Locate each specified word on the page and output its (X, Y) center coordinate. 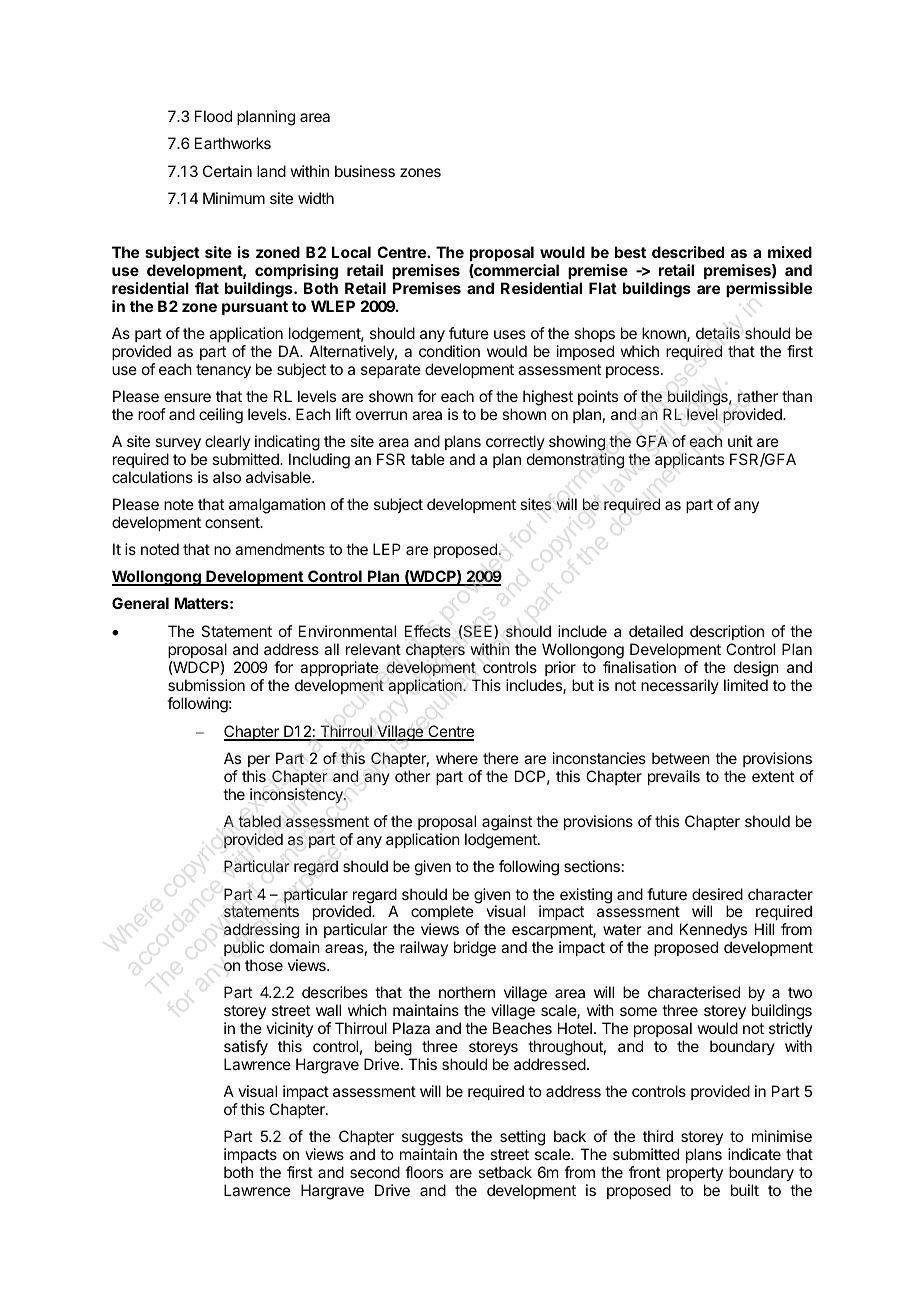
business (365, 171)
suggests (432, 1138)
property (695, 1174)
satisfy (246, 1048)
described (688, 252)
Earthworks (233, 143)
